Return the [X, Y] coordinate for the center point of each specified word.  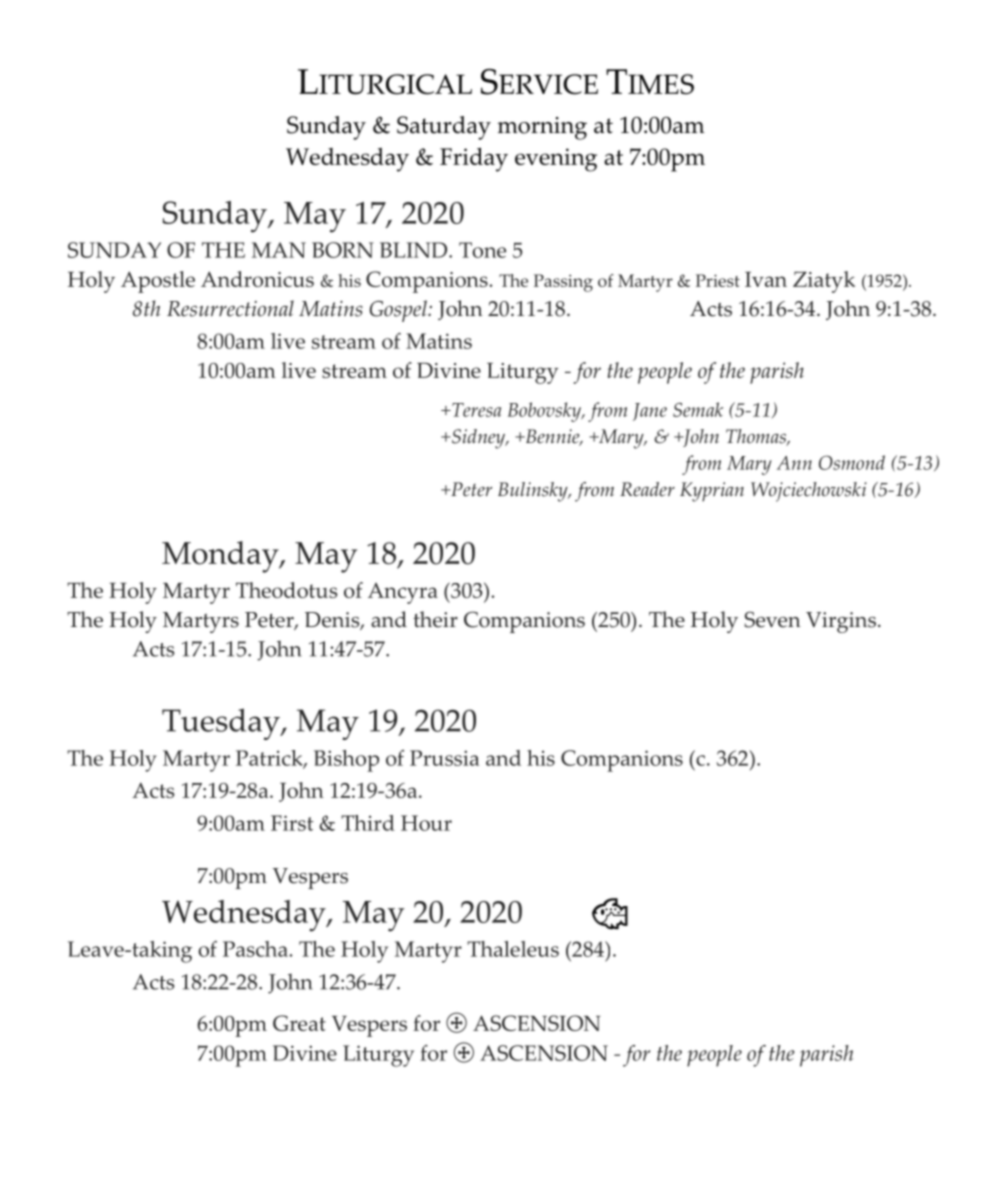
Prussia [444, 758]
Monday [221, 557]
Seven [772, 619]
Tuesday [222, 724]
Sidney [479, 439]
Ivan [766, 279]
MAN [279, 250]
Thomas [757, 437]
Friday [474, 159]
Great [299, 1023]
